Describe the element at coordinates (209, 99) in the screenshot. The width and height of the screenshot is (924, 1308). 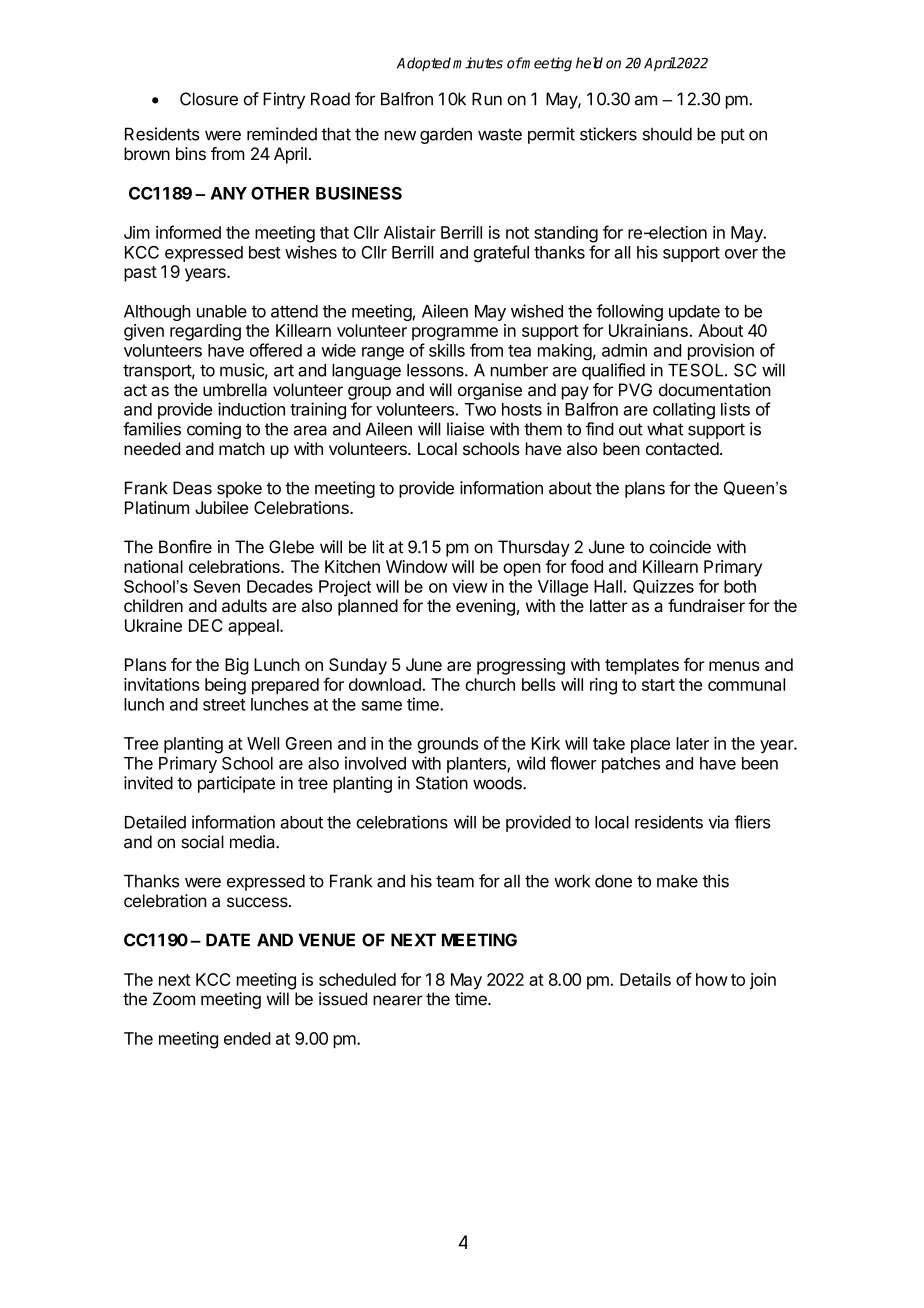
I see `Closure` at that location.
